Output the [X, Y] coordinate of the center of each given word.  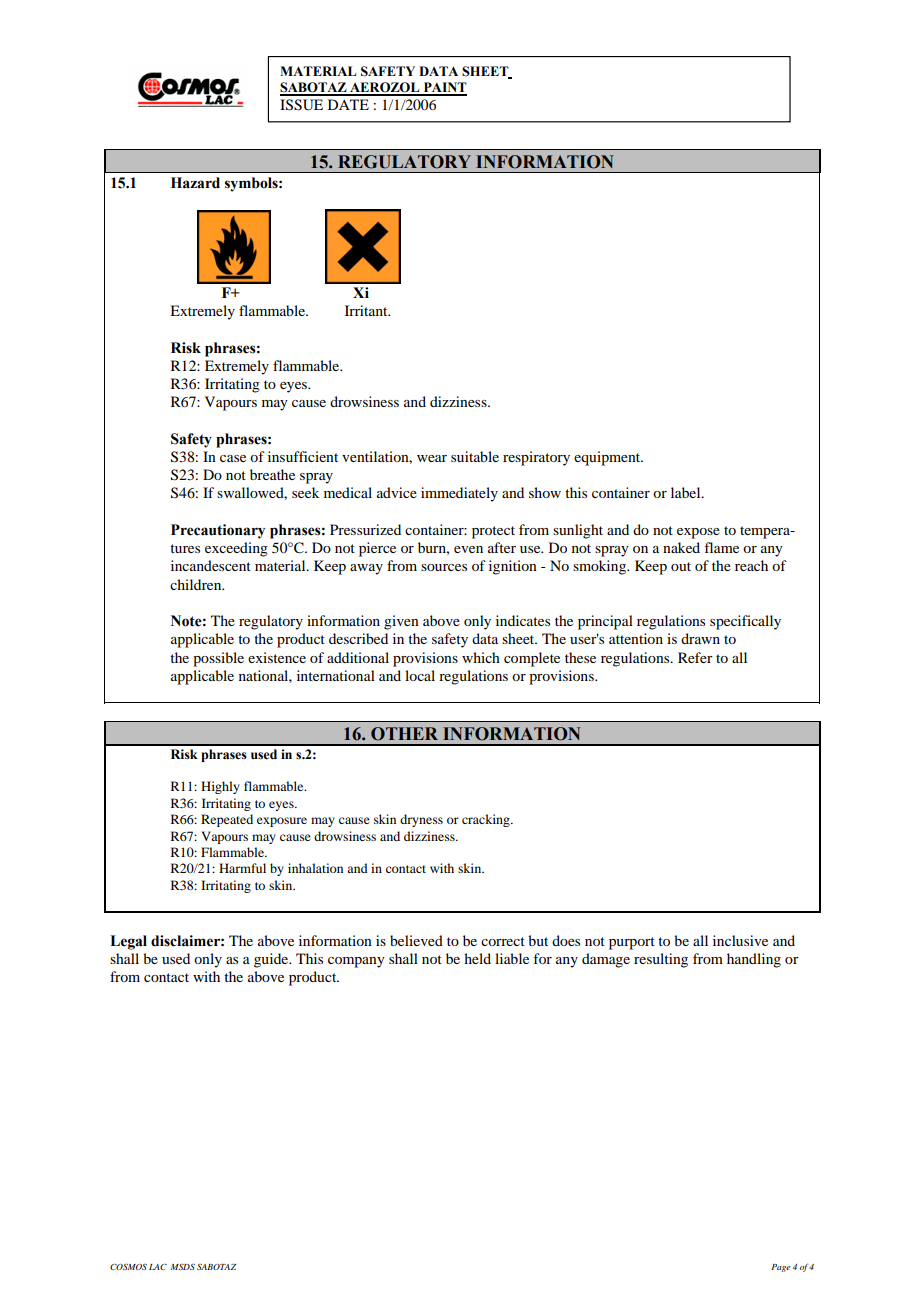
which [481, 657]
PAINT [444, 88]
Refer [695, 657]
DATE [348, 104]
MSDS [182, 1267]
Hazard [195, 183]
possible [218, 659]
